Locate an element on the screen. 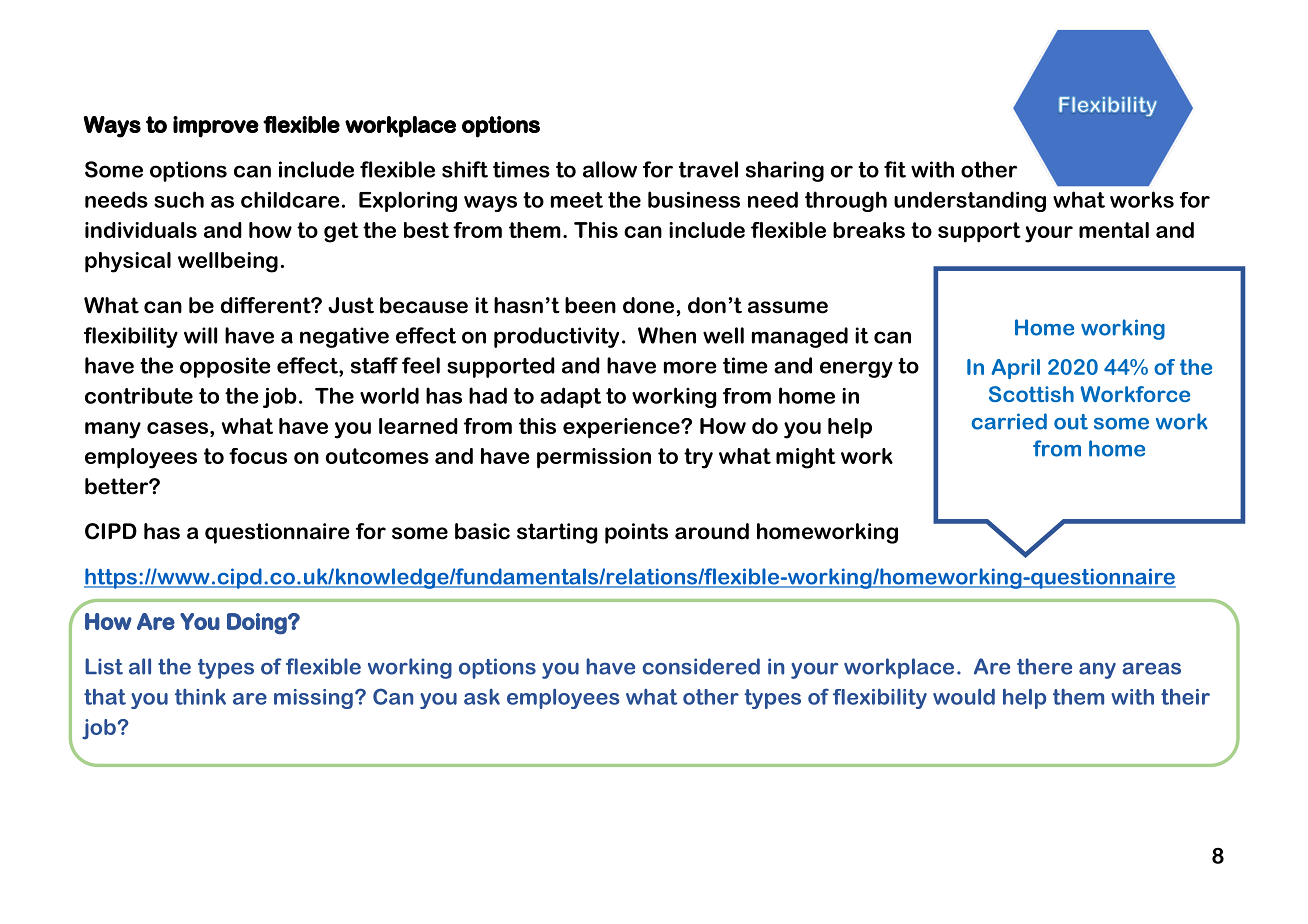  considered is located at coordinates (701, 666).
